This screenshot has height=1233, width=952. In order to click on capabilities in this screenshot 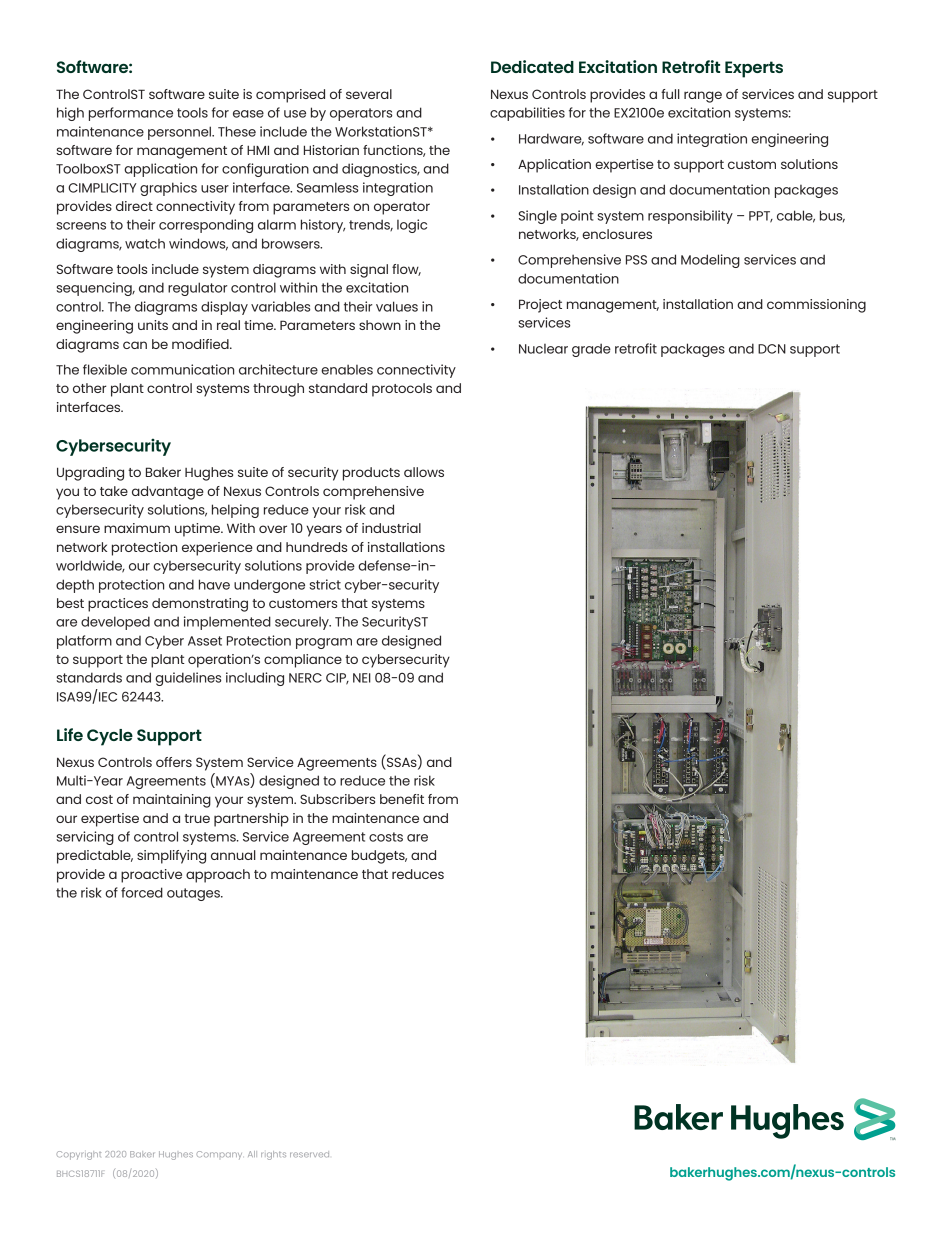, I will do `click(527, 114)`.
